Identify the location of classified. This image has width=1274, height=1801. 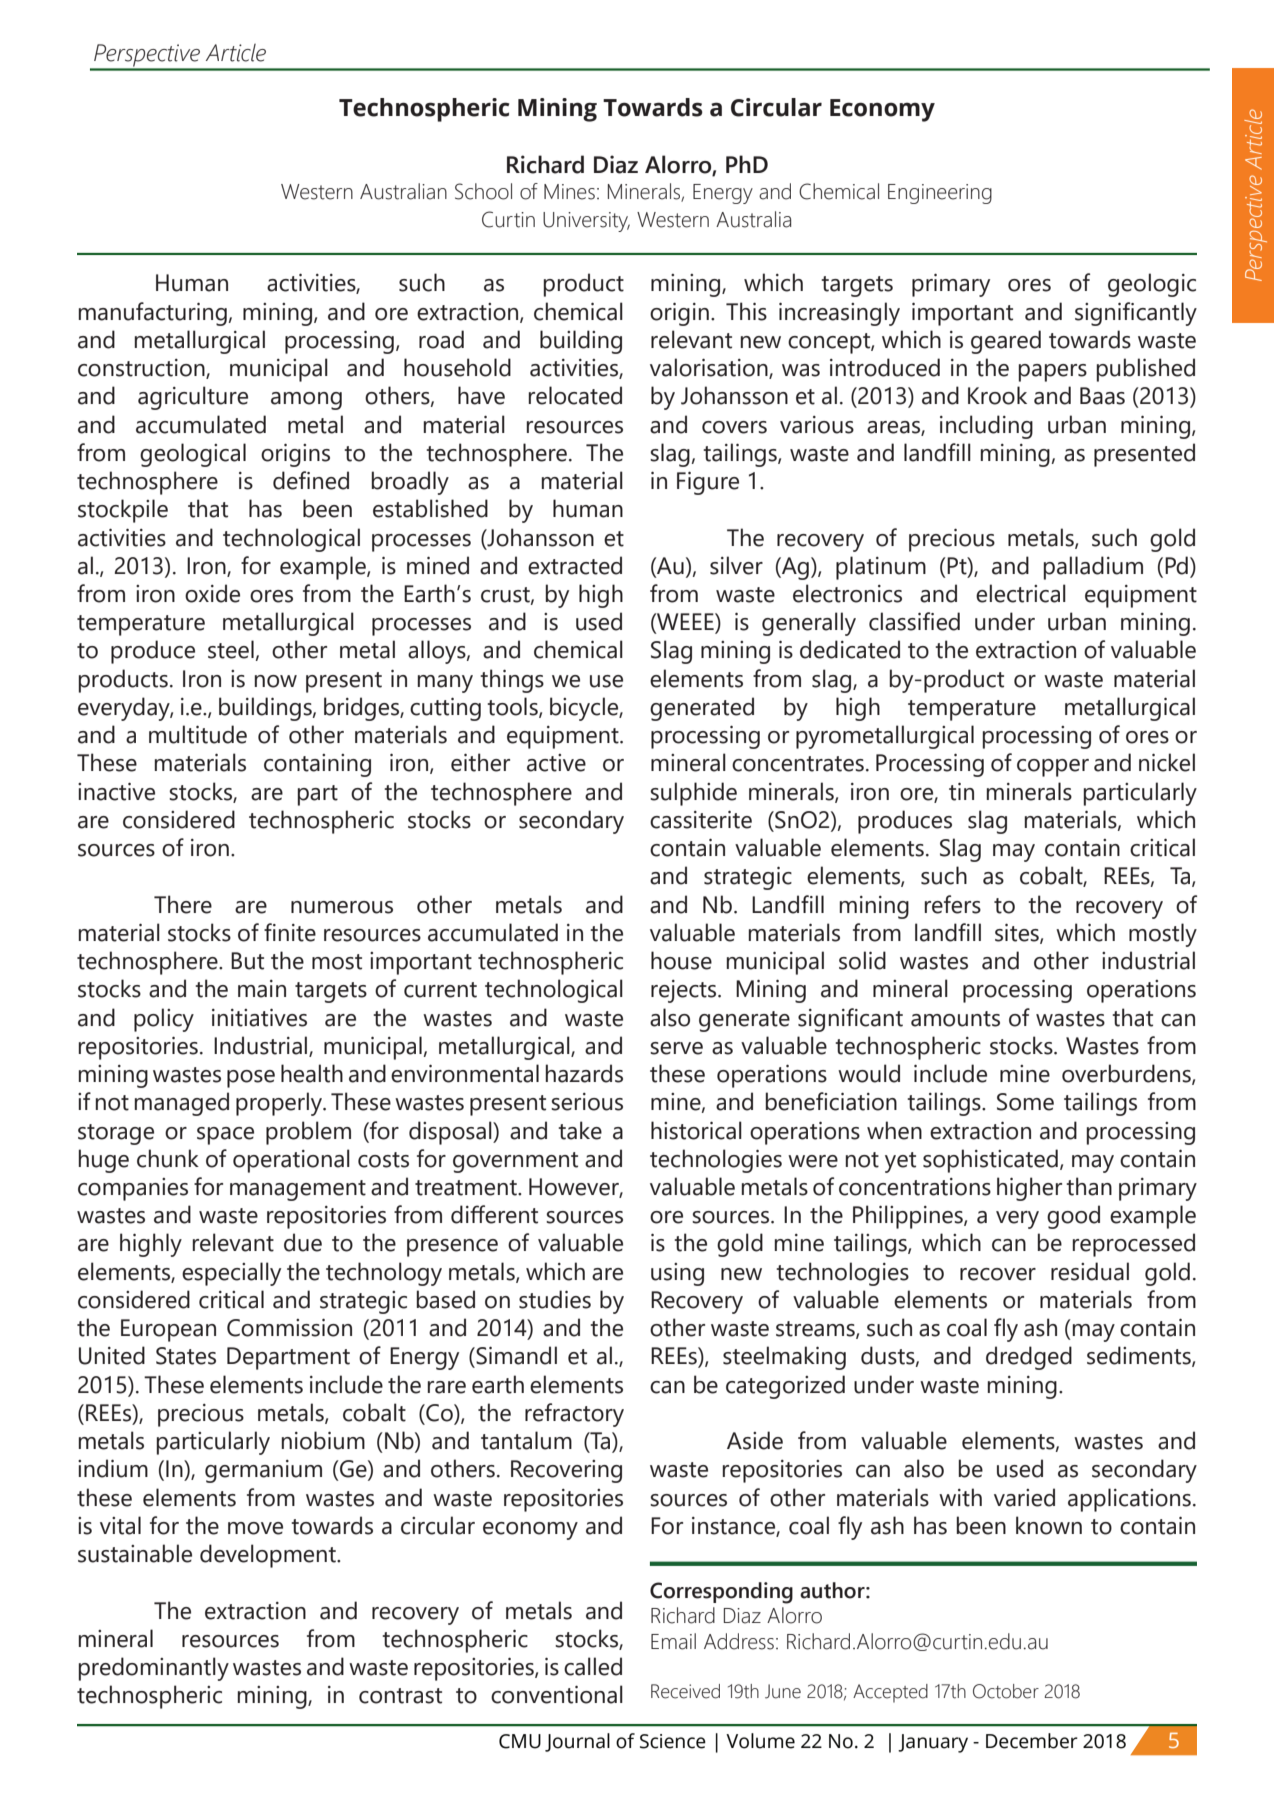
(914, 621).
